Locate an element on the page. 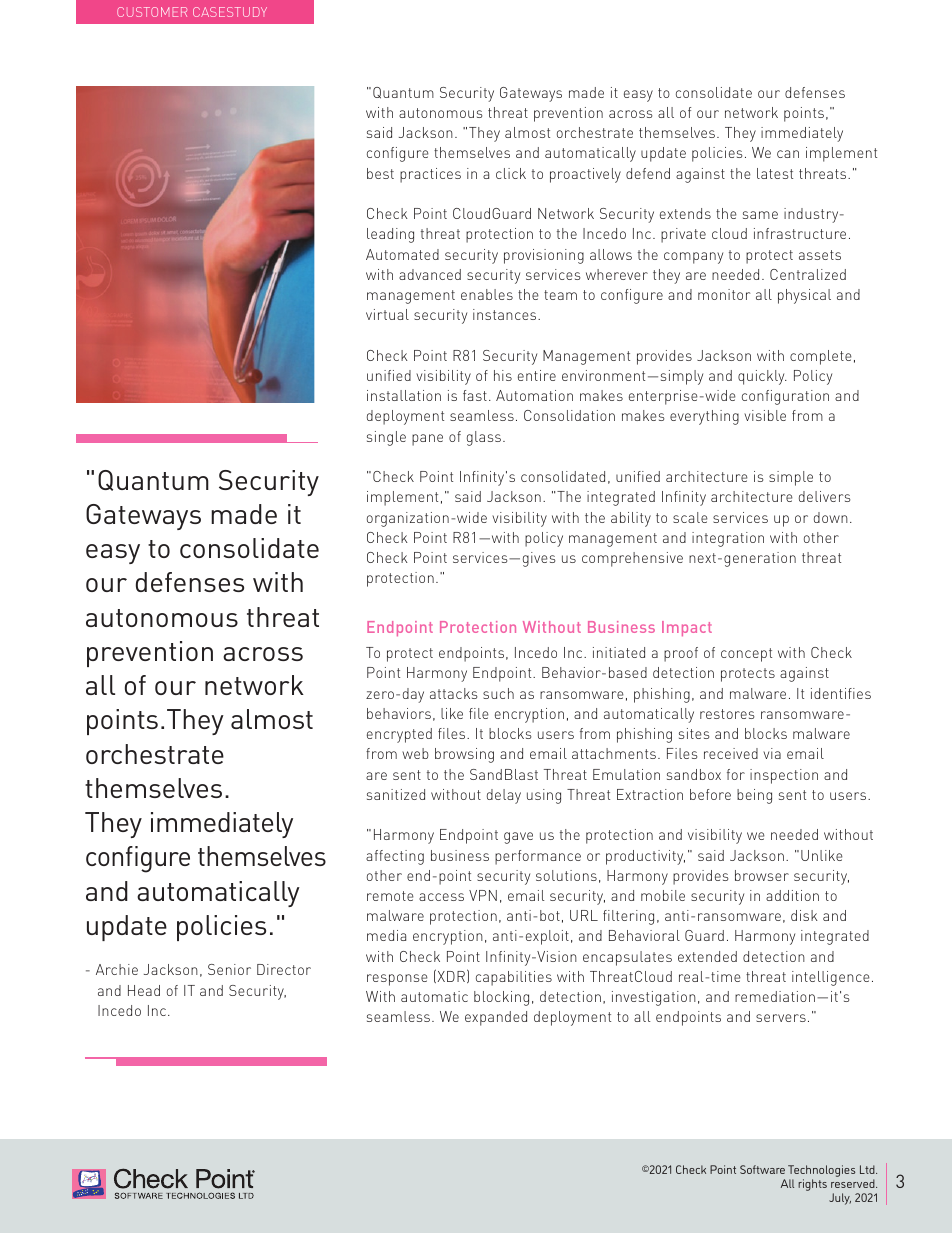 Image resolution: width=952 pixels, height=1233 pixels. single is located at coordinates (386, 438).
